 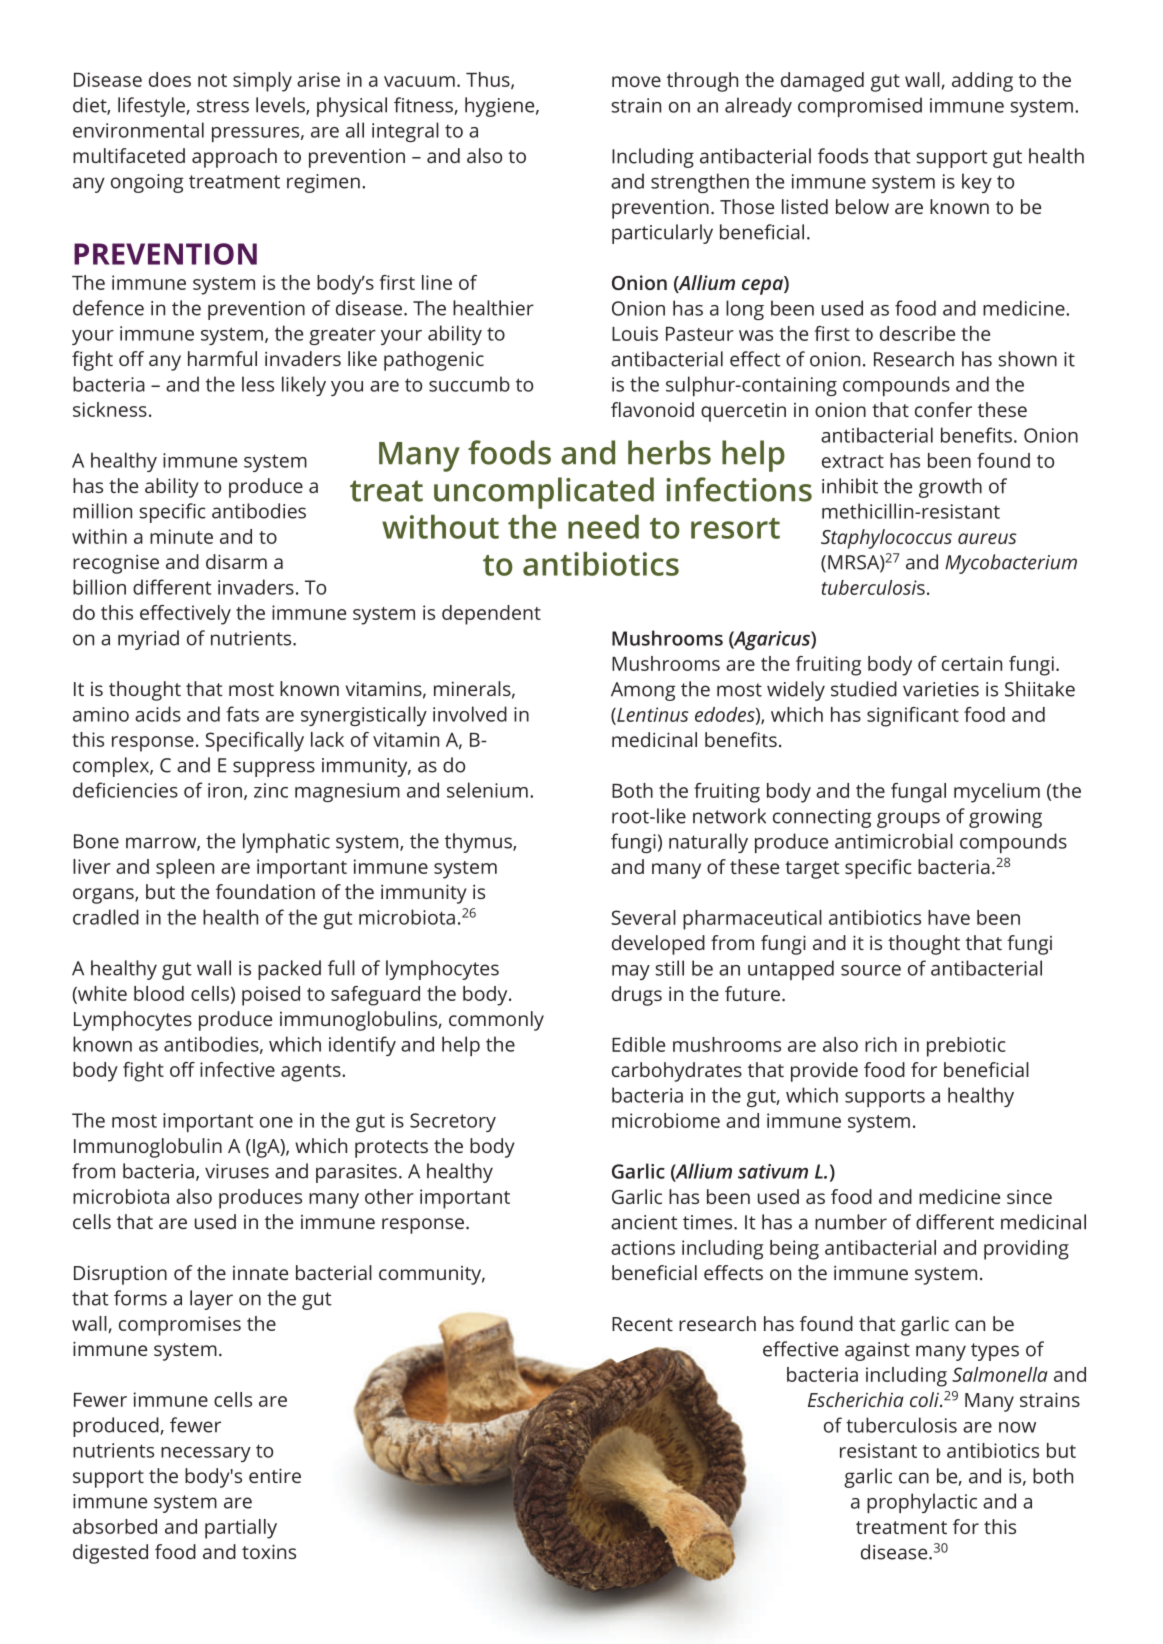 What do you see at coordinates (223, 106) in the screenshot?
I see `stress` at bounding box center [223, 106].
